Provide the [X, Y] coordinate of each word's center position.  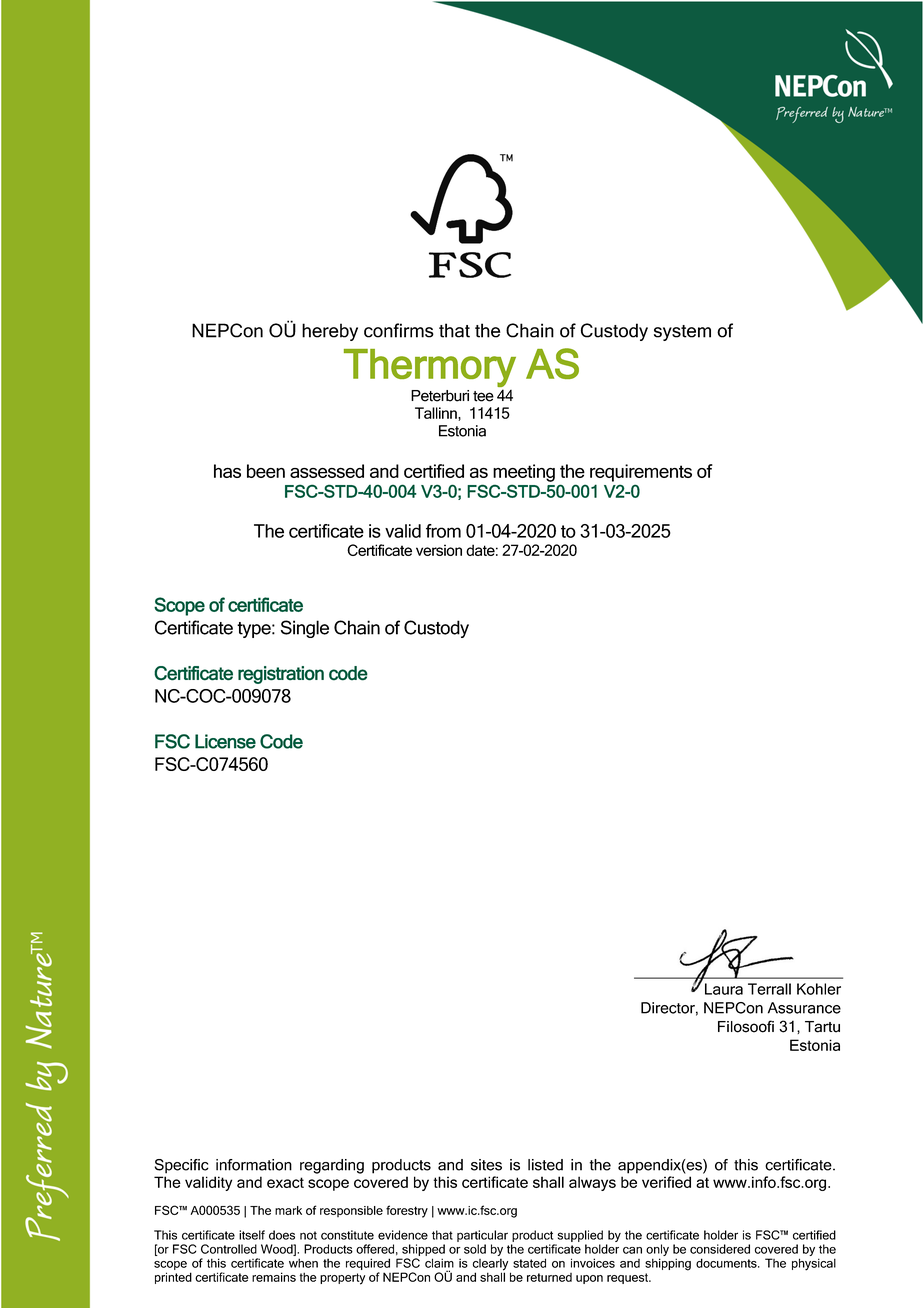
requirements [641, 473]
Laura [724, 989]
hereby [330, 332]
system [682, 333]
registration [281, 675]
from [443, 531]
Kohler [819, 989]
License [225, 741]
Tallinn [437, 414]
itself [252, 1235]
